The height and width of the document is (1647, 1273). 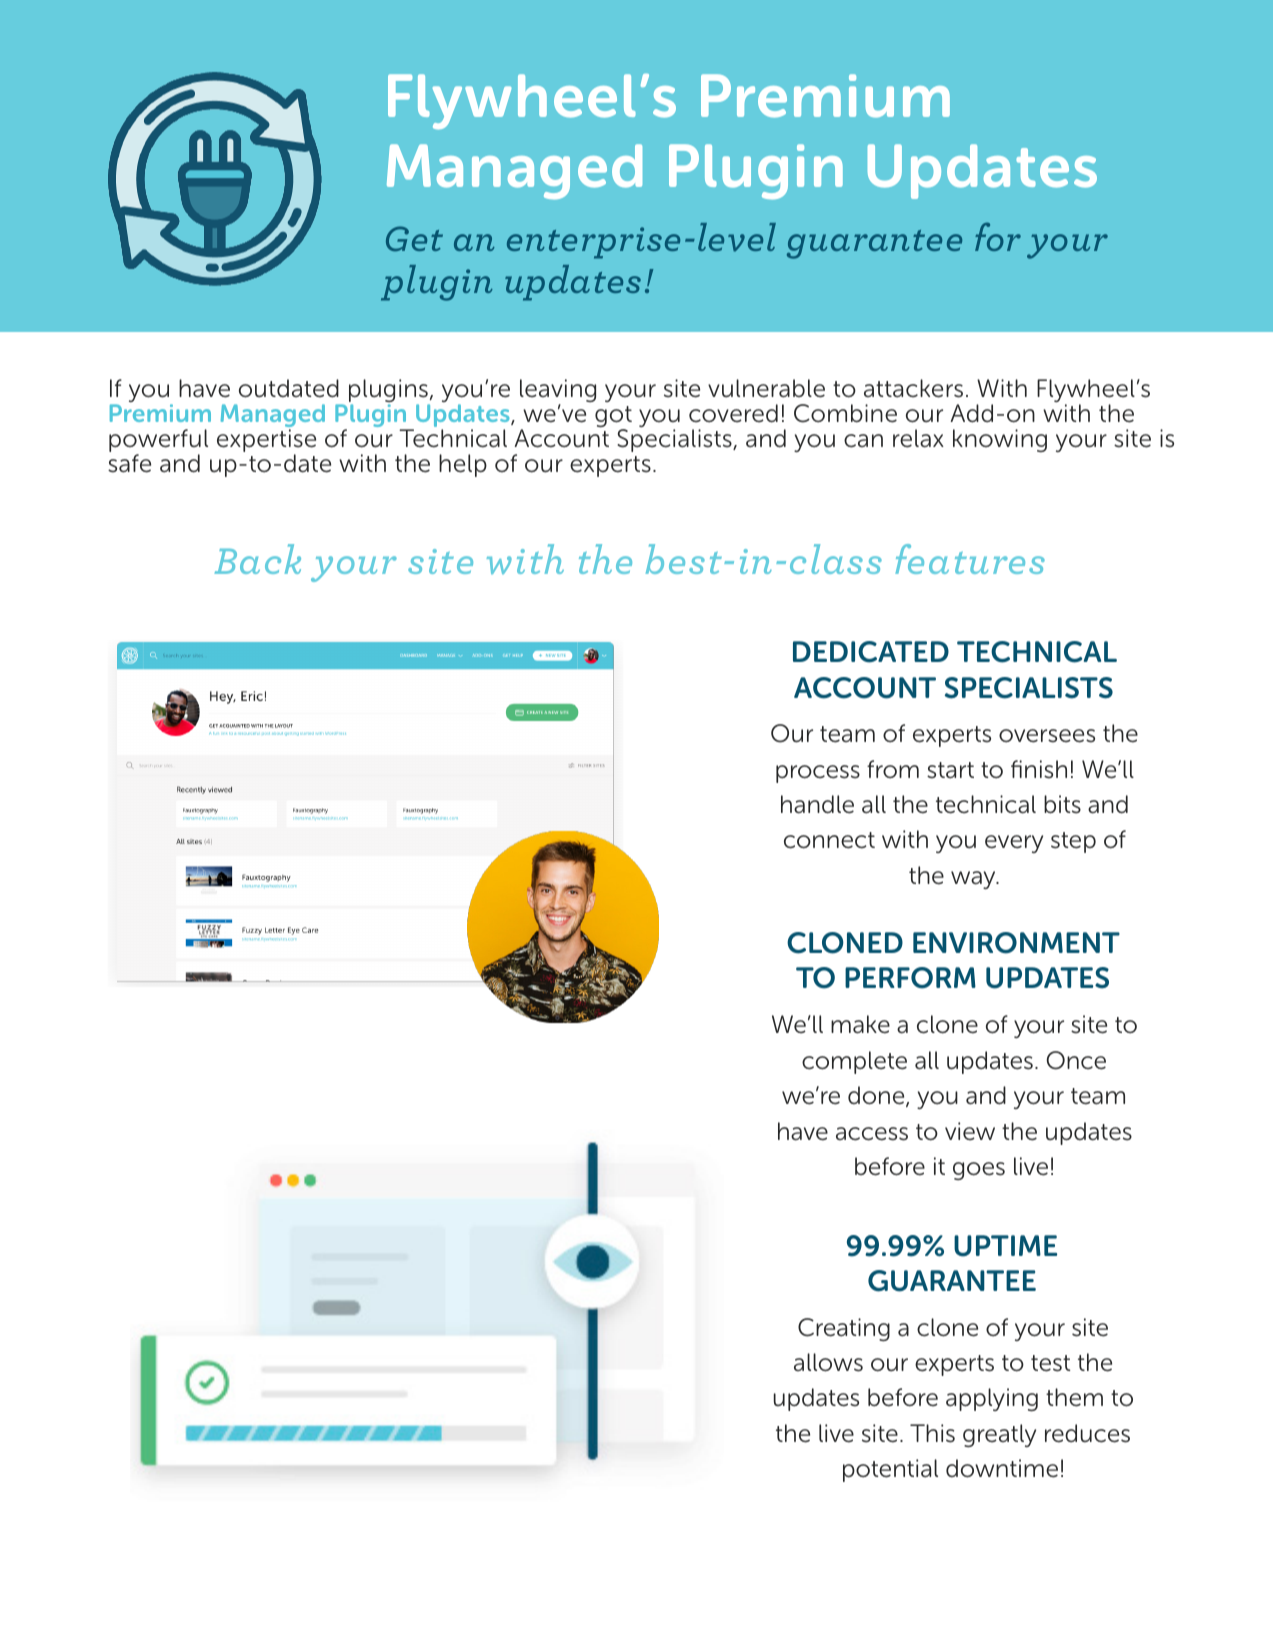 I want to click on connect, so click(x=829, y=840).
